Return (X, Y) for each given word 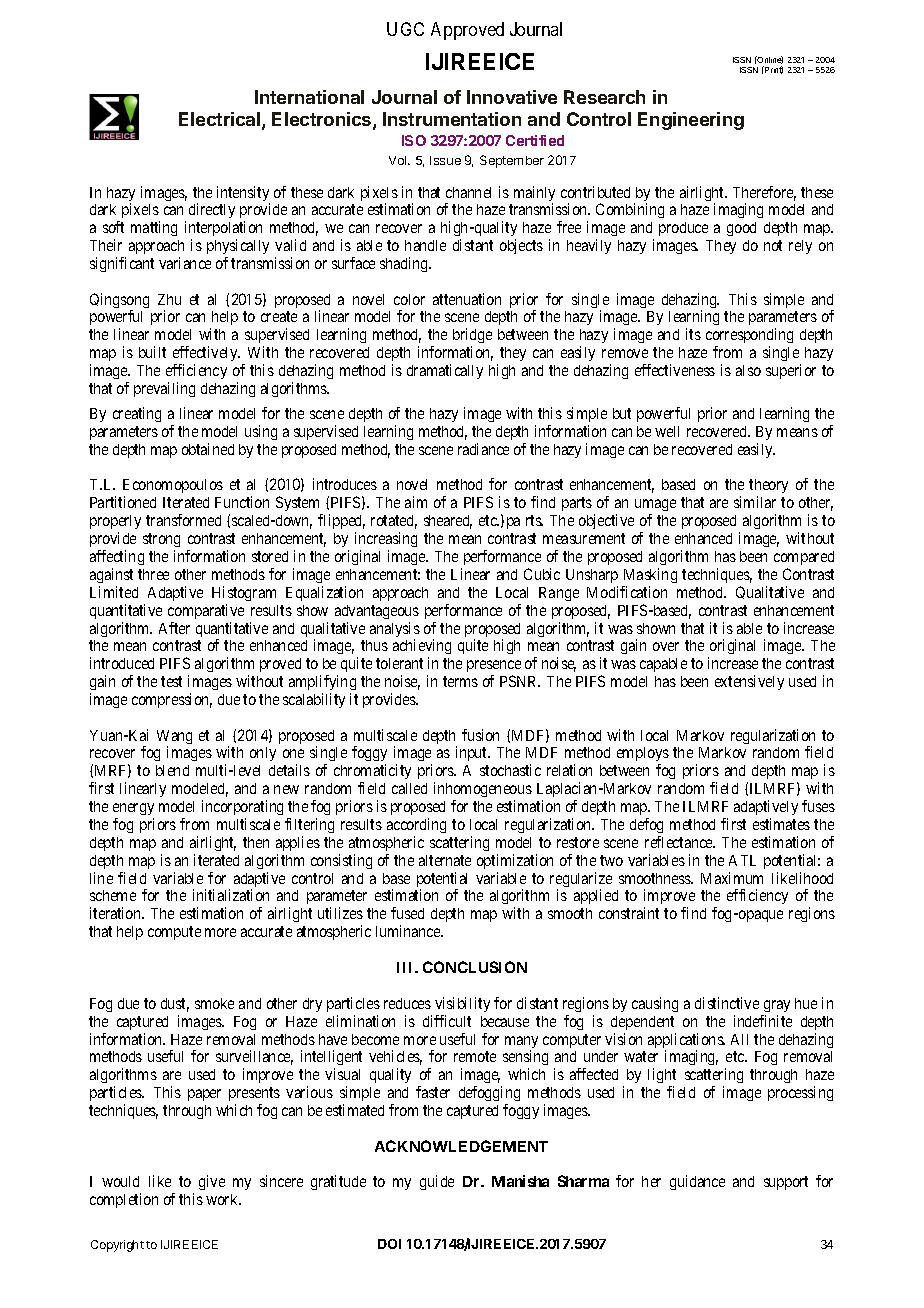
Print (773, 70)
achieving (422, 648)
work (223, 1199)
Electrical (221, 120)
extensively (749, 682)
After (174, 628)
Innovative (512, 97)
